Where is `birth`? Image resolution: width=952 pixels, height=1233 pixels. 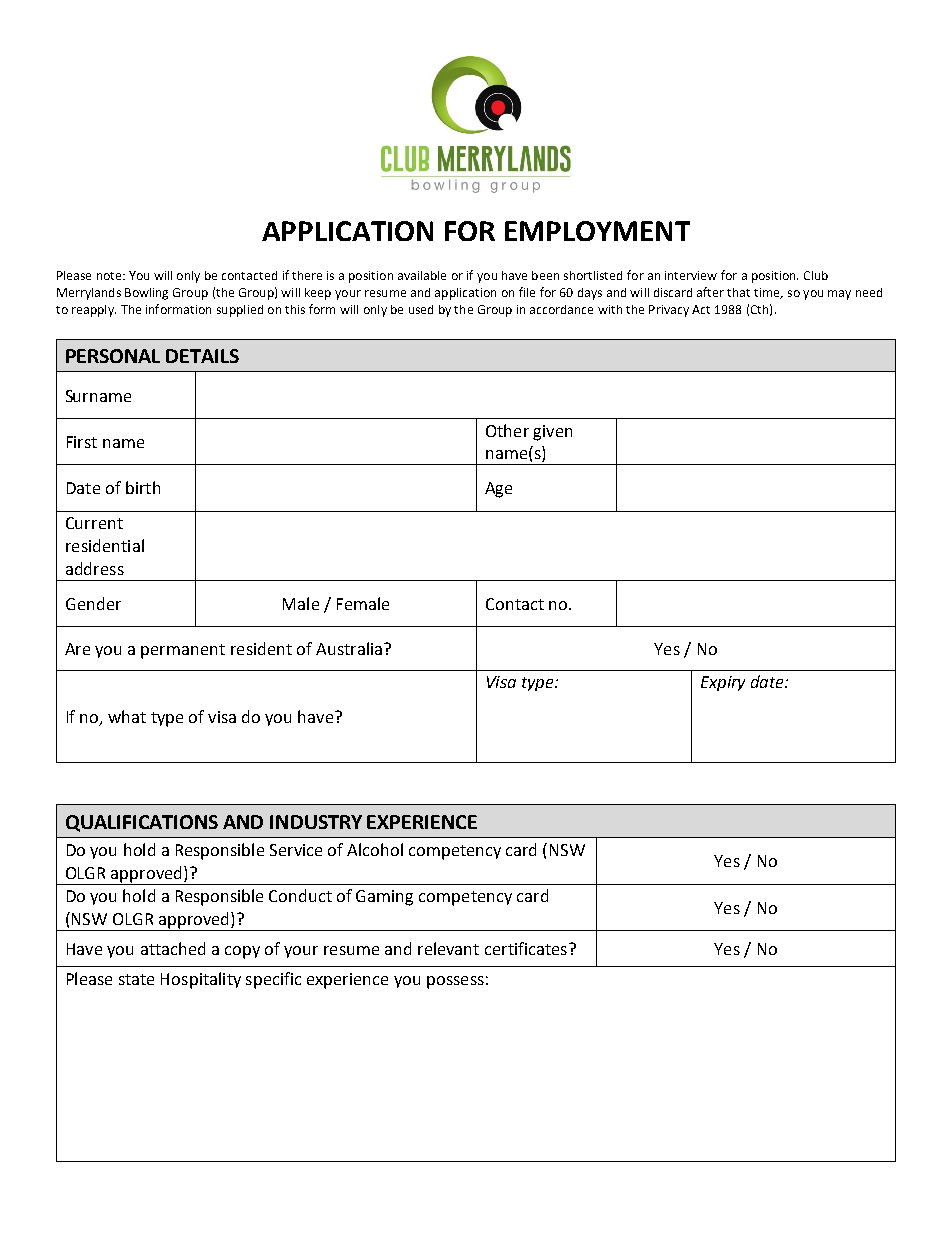
birth is located at coordinates (143, 487).
